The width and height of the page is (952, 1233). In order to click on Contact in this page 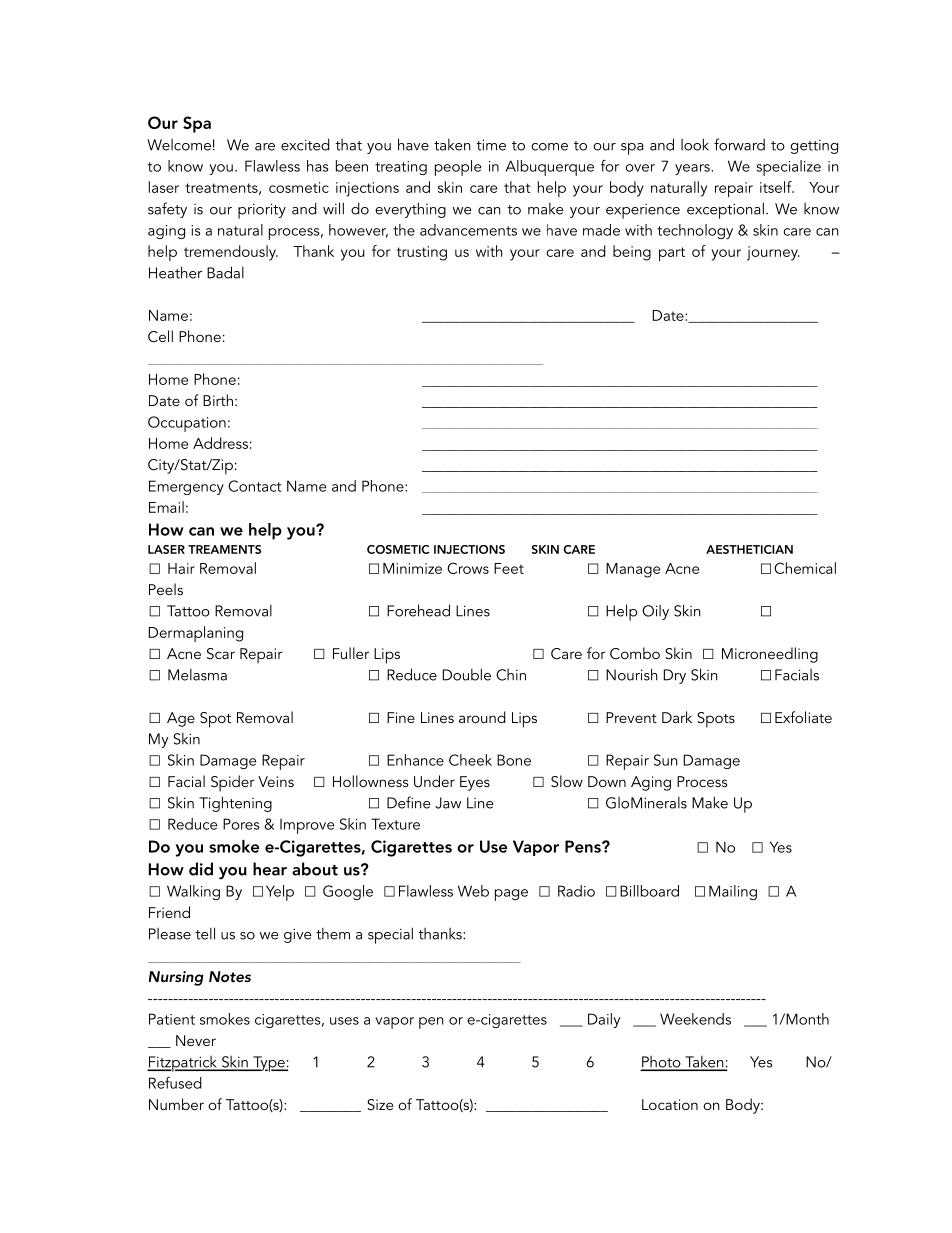, I will do `click(254, 486)`.
